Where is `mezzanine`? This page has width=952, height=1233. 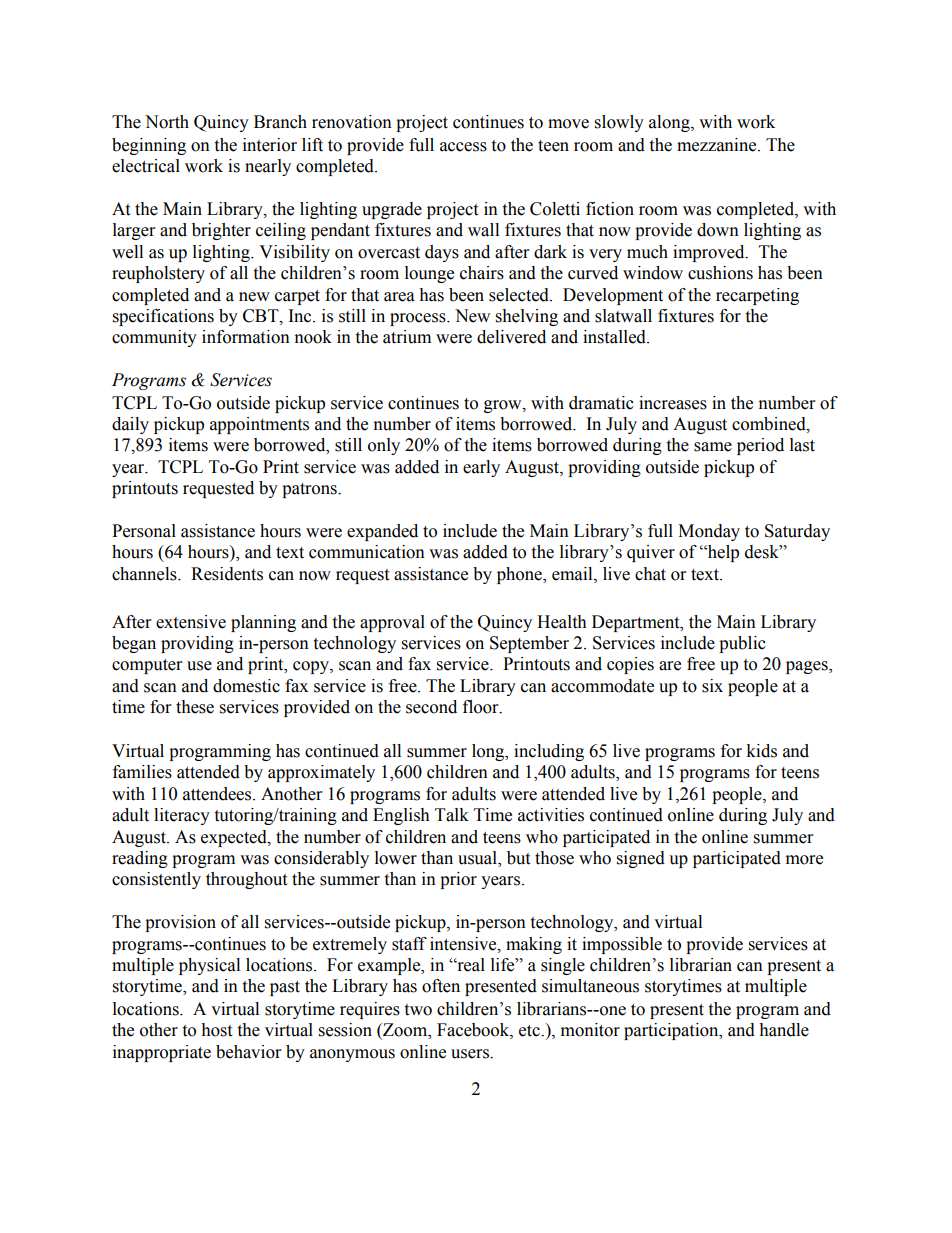
mezzanine is located at coordinates (718, 145).
